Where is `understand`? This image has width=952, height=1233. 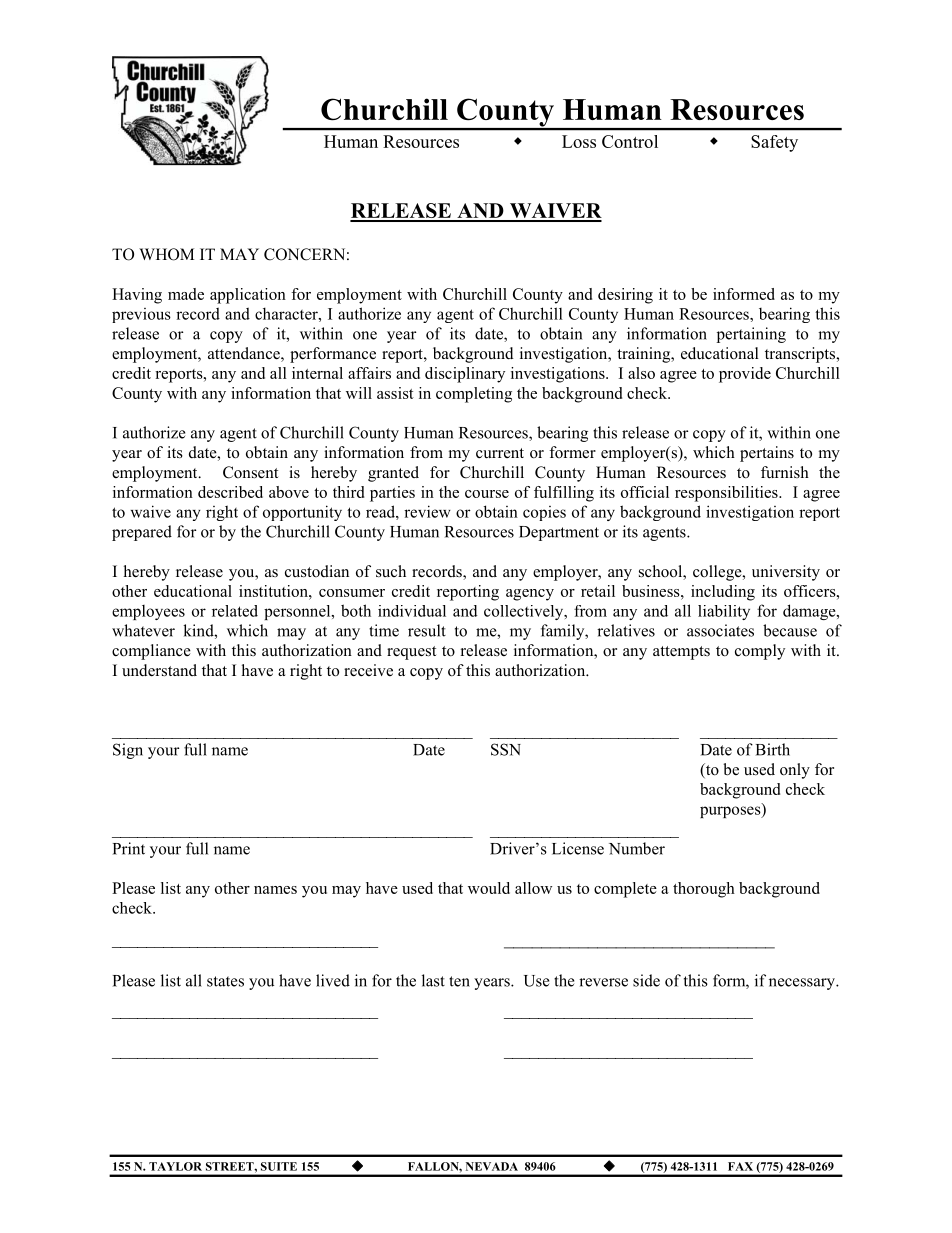 understand is located at coordinates (159, 670).
